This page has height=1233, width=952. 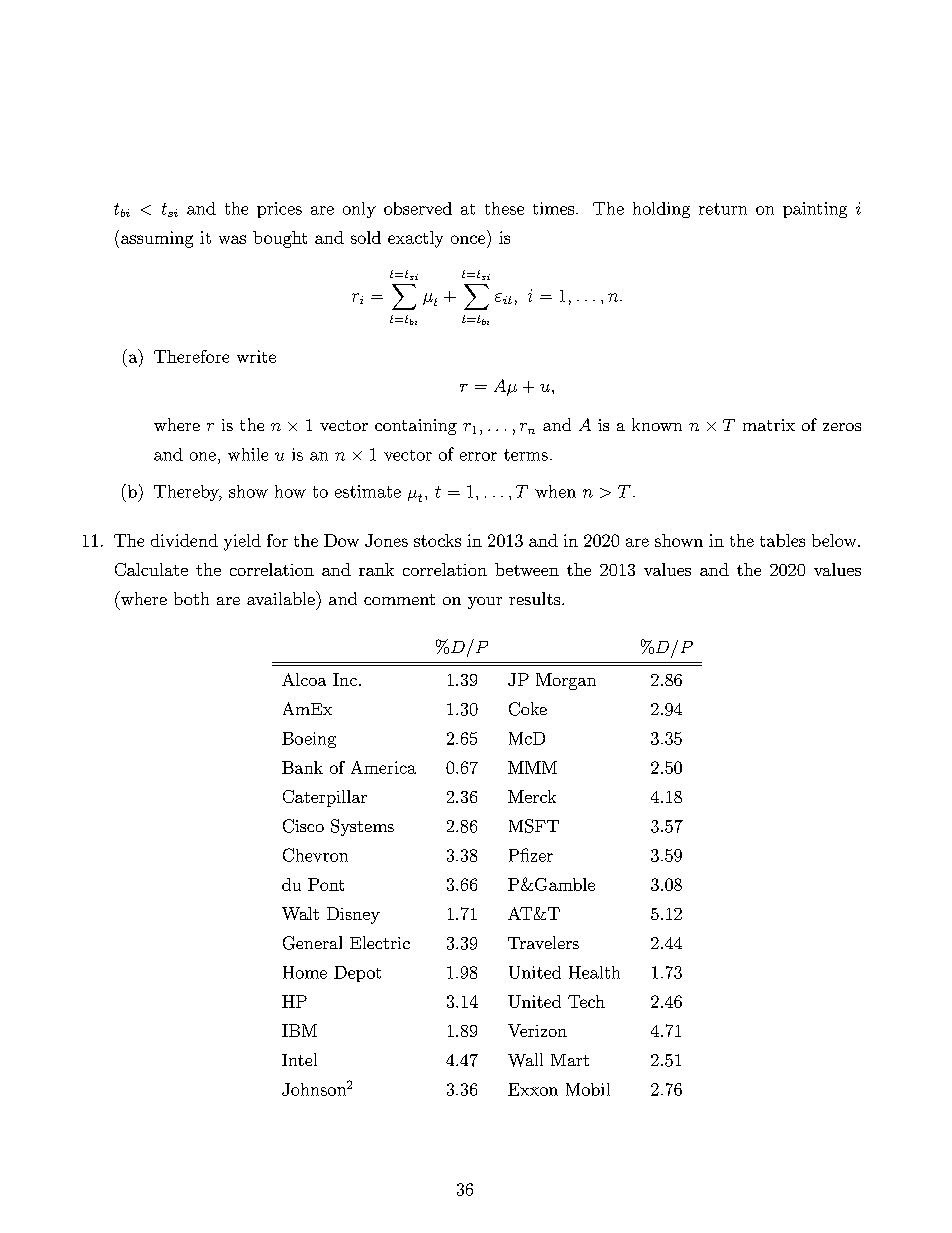 What do you see at coordinates (232, 239) in the page?
I see `was` at bounding box center [232, 239].
